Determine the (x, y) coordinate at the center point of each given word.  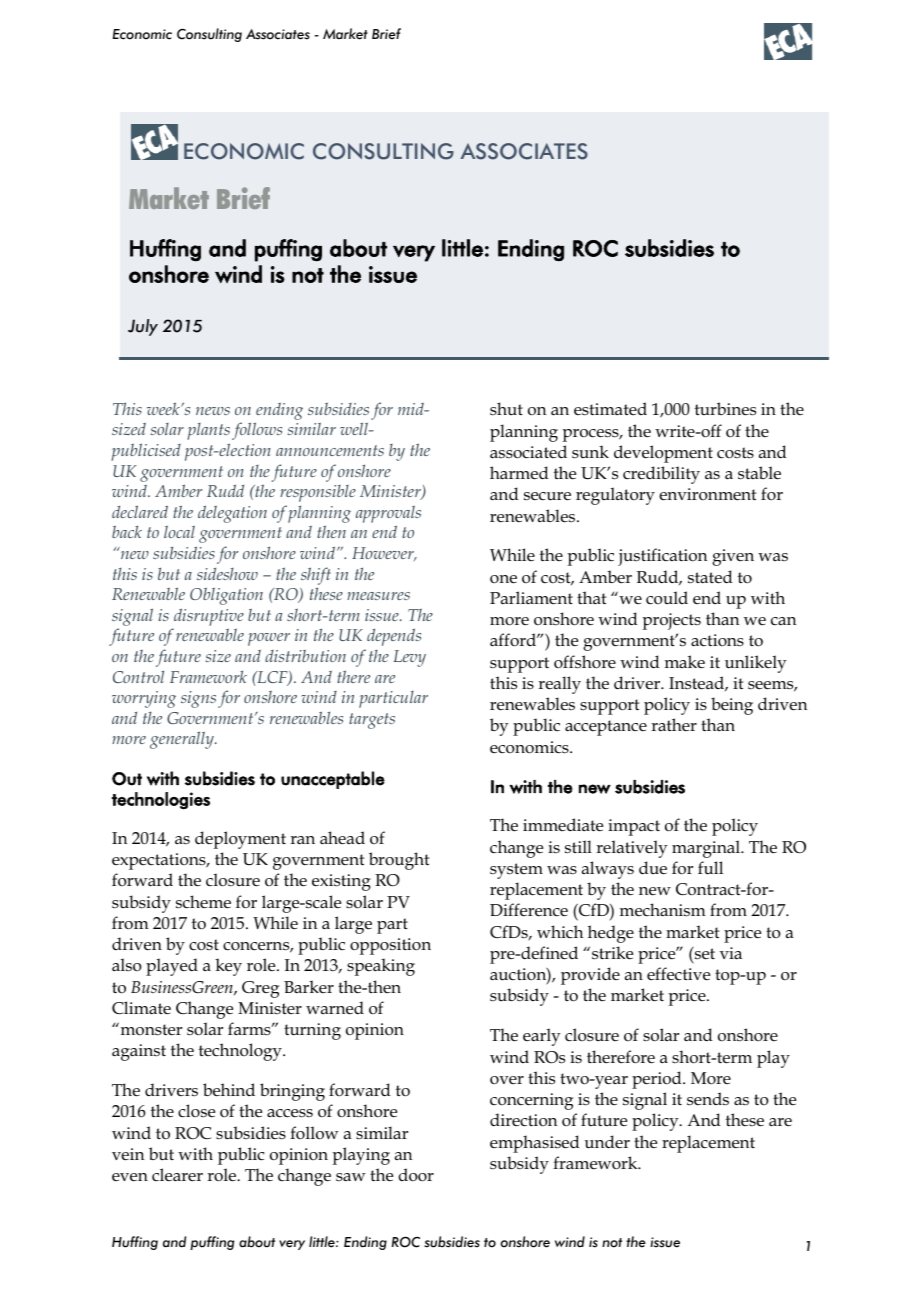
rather (674, 724)
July (143, 327)
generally (183, 740)
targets (372, 721)
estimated (610, 408)
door (416, 1174)
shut (506, 408)
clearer (177, 1175)
